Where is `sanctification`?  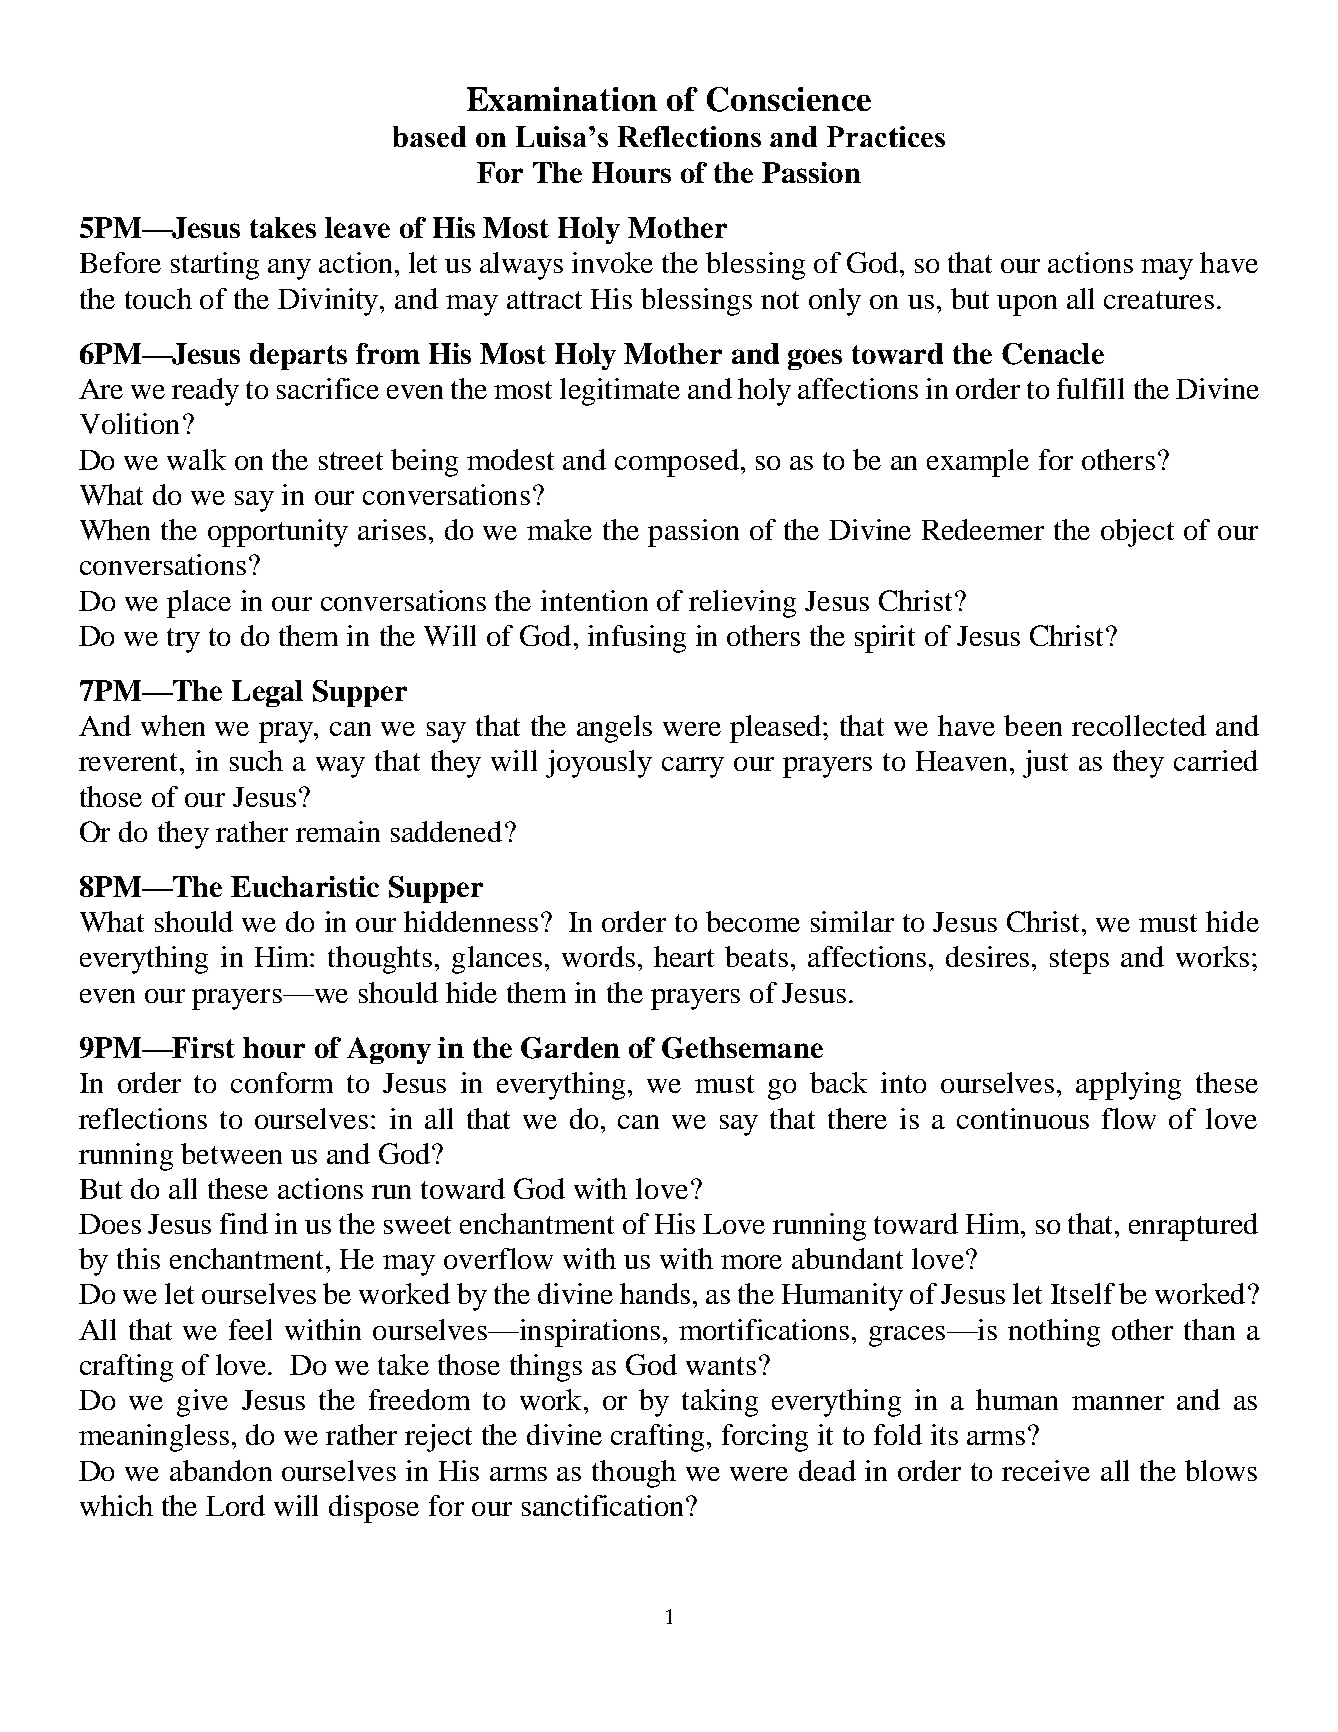 sanctification is located at coordinates (602, 1505).
